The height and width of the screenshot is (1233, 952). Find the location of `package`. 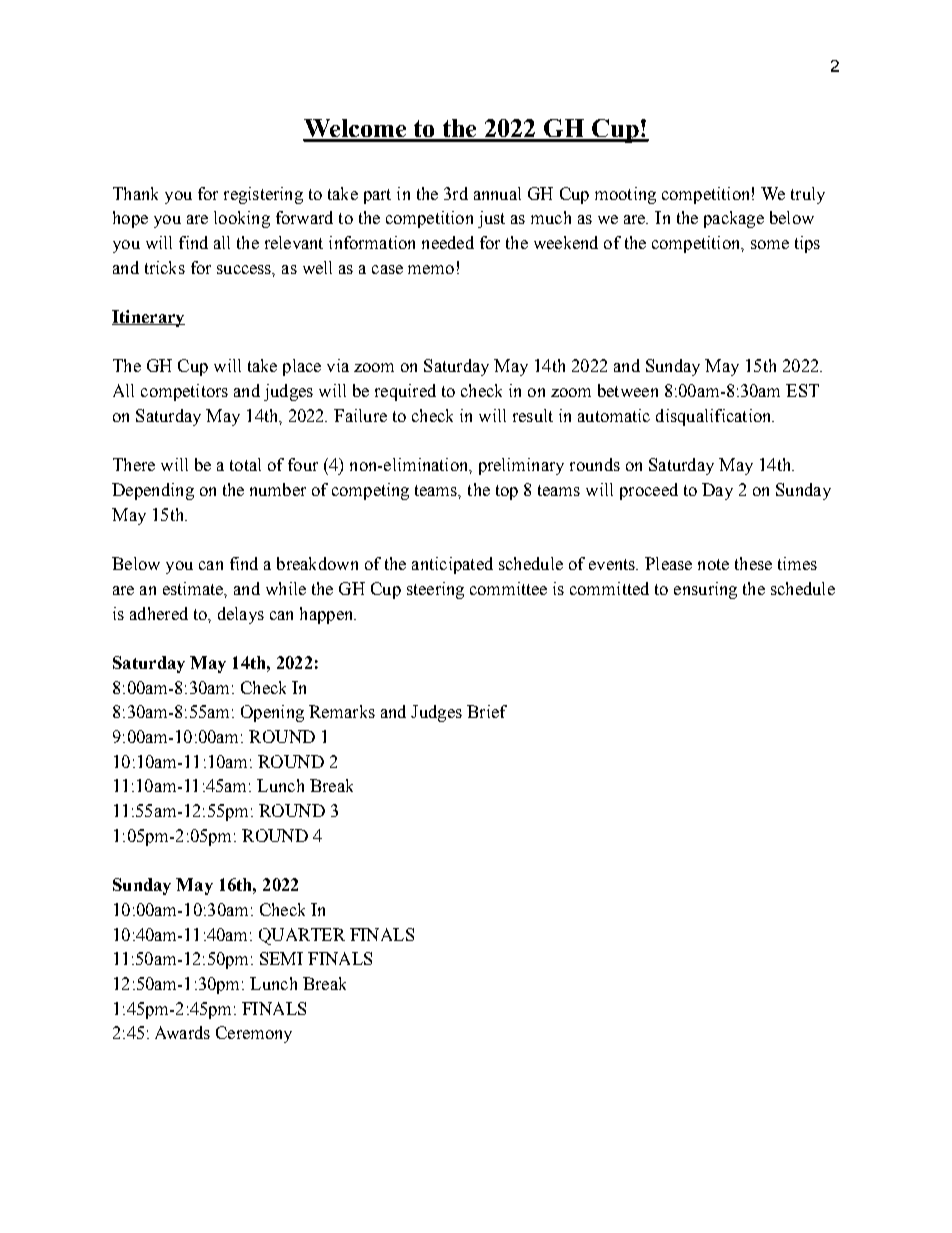

package is located at coordinates (734, 219).
